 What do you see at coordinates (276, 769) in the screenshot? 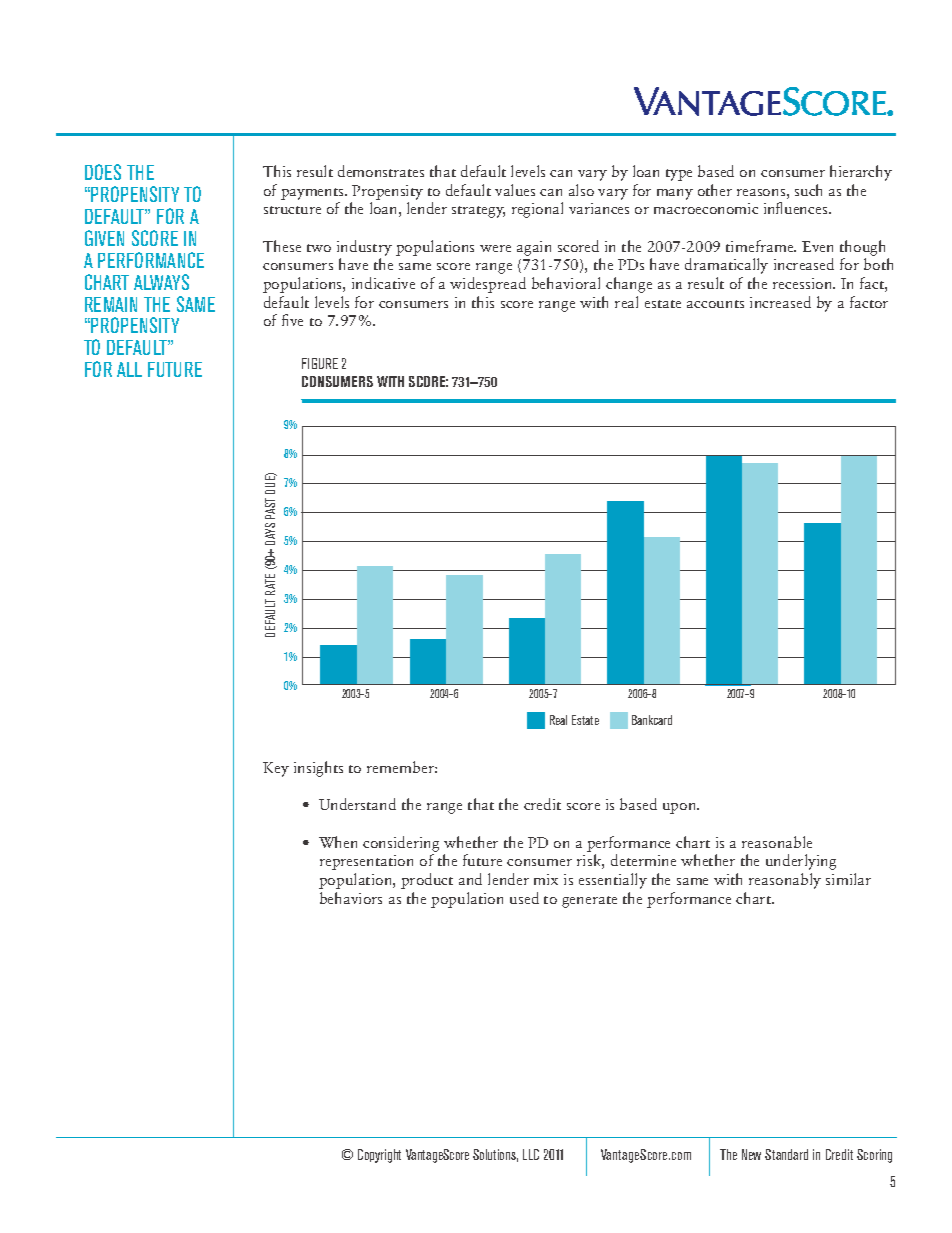
I see `Key` at bounding box center [276, 769].
